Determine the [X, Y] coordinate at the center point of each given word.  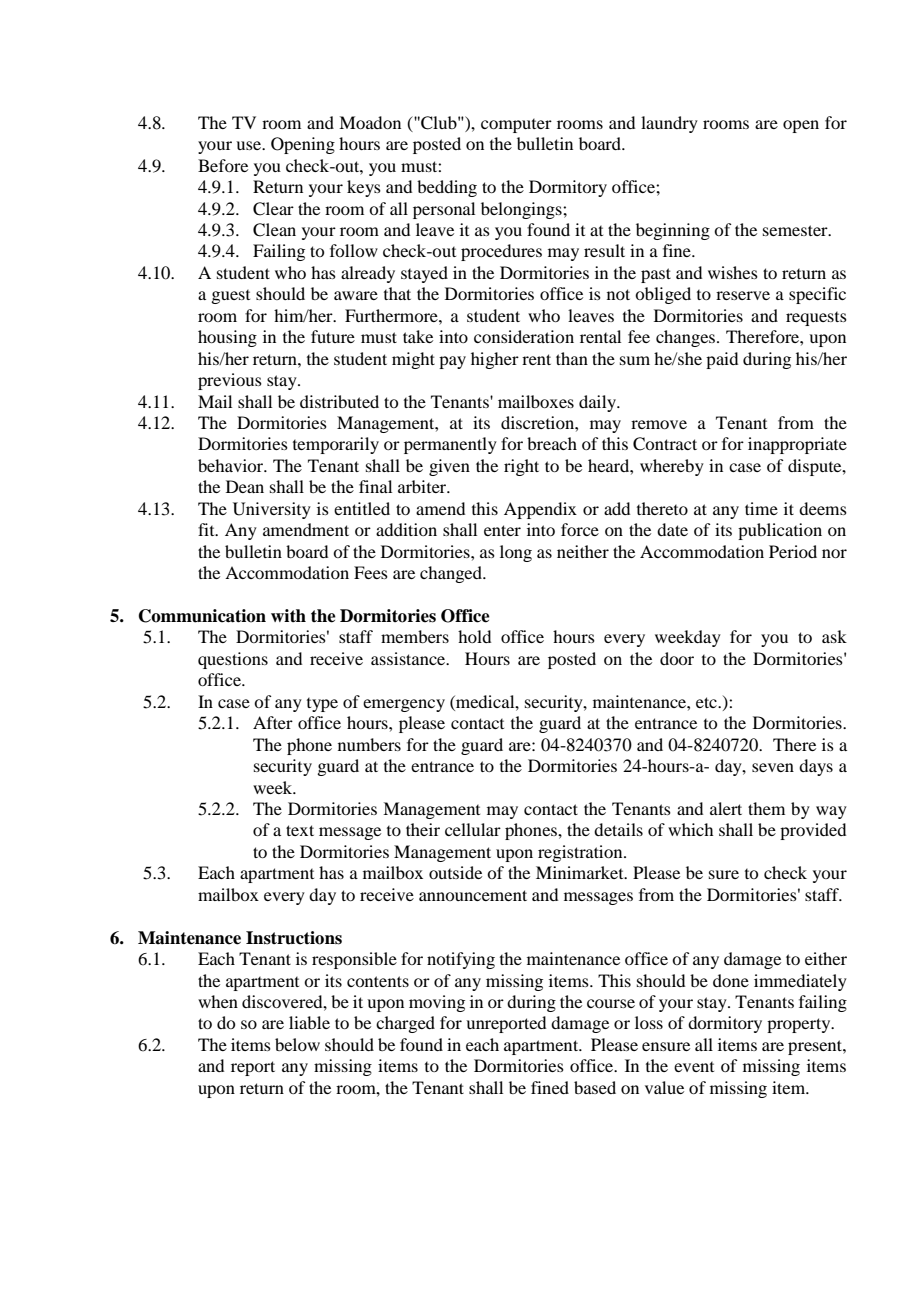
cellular [473, 829]
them [766, 808]
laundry [669, 124]
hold [474, 636]
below [297, 1044]
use [250, 145]
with [288, 615]
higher [495, 360]
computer [516, 126]
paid [722, 360]
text [300, 830]
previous [230, 381]
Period [793, 551]
